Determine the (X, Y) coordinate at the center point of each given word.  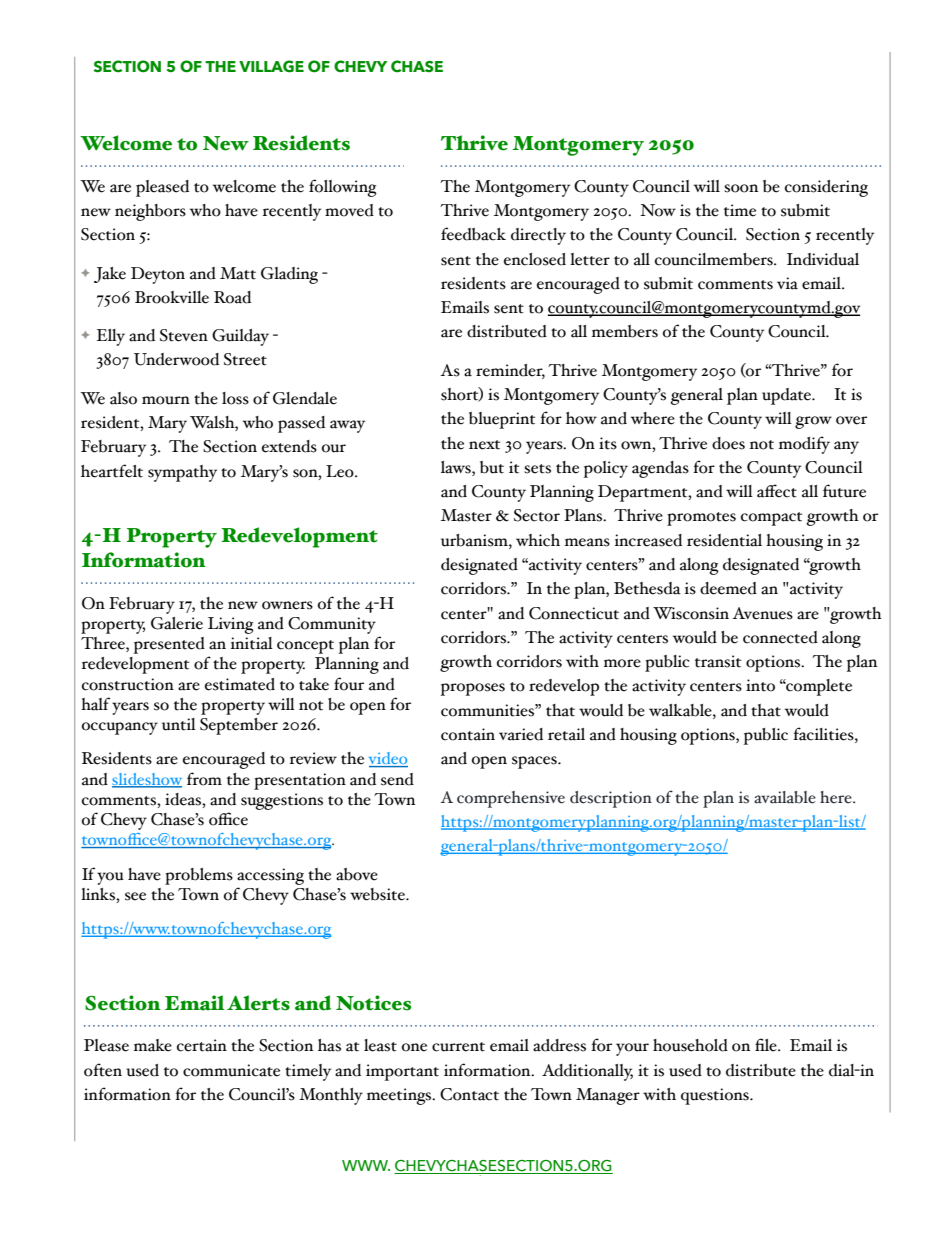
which (538, 540)
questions (716, 1096)
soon (741, 188)
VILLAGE (271, 66)
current (458, 1047)
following (342, 188)
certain (202, 1045)
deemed (728, 588)
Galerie (177, 623)
